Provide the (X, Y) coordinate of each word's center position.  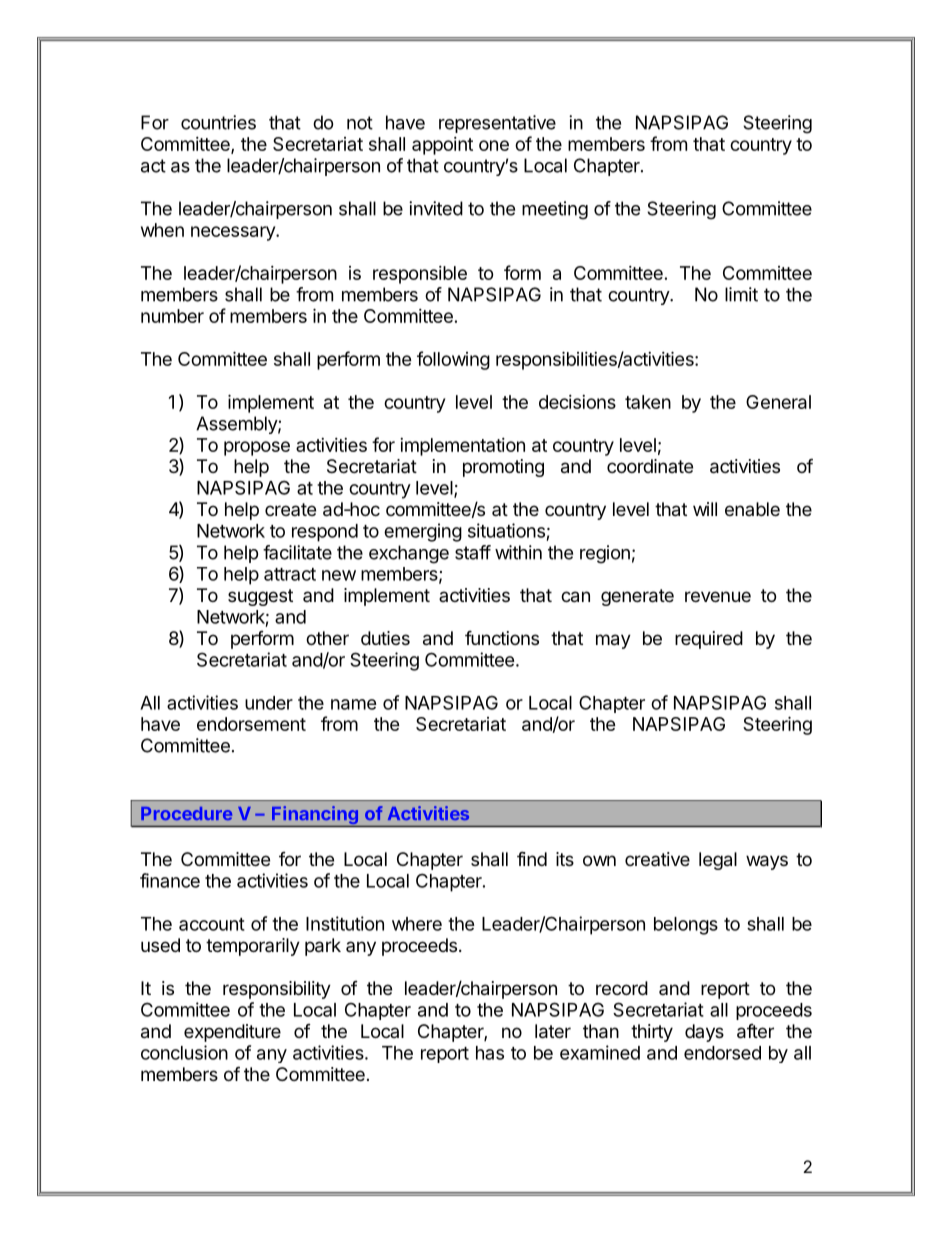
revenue (718, 596)
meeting (555, 210)
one (494, 145)
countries (218, 122)
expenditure (232, 1033)
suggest (260, 597)
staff (473, 552)
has (490, 1053)
